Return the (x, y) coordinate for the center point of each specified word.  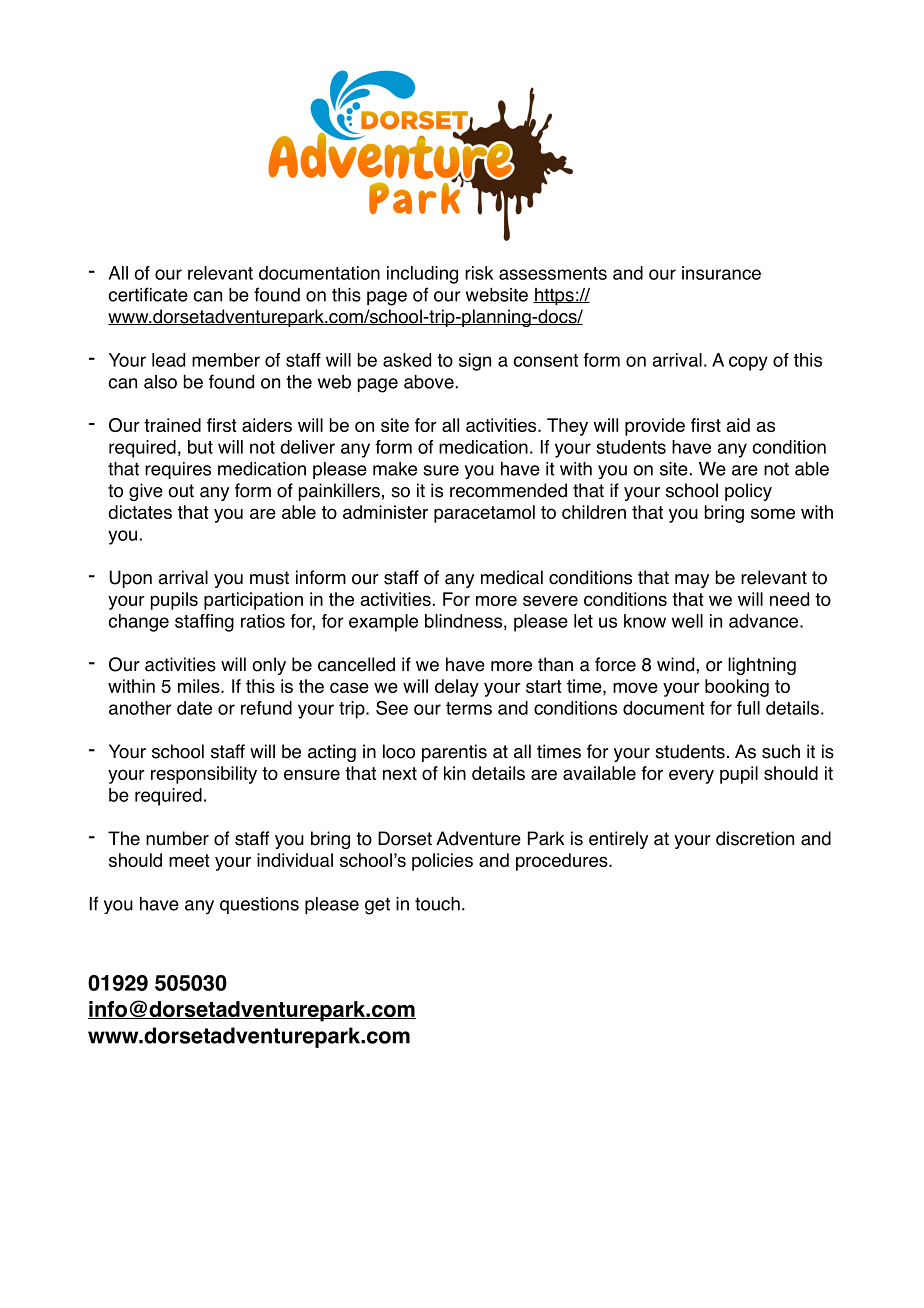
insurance (721, 273)
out (181, 491)
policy (748, 492)
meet (189, 860)
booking (737, 688)
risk (479, 273)
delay (457, 688)
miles (200, 686)
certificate (148, 294)
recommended (508, 490)
